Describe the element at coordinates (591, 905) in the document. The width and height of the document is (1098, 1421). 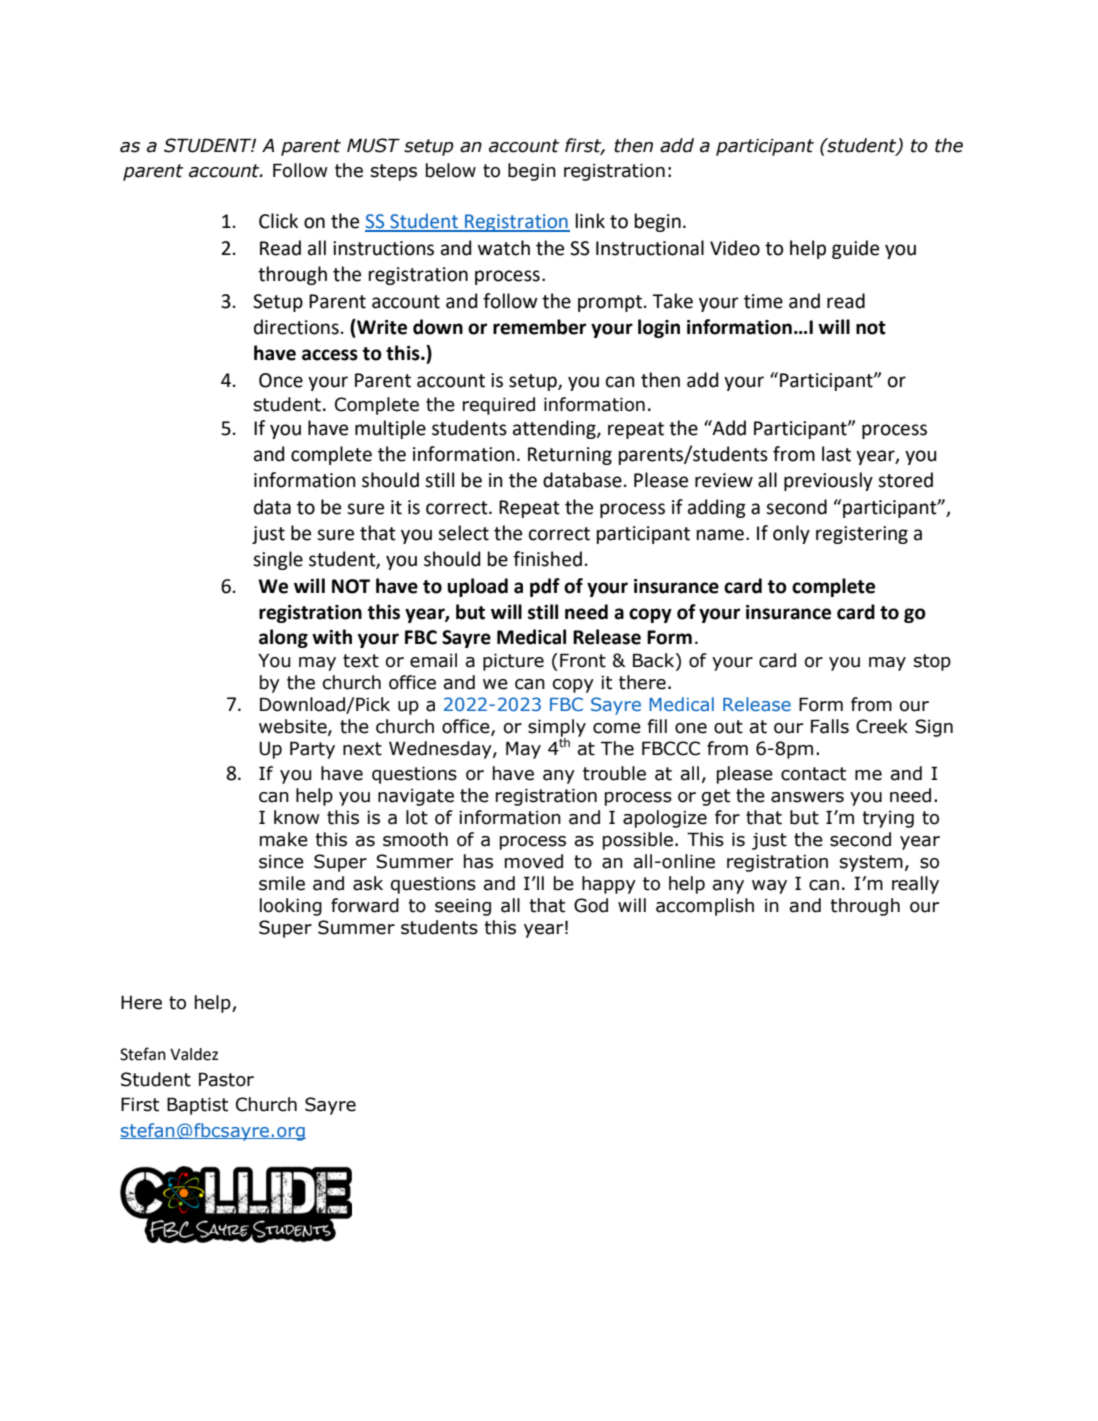
I see `God` at that location.
